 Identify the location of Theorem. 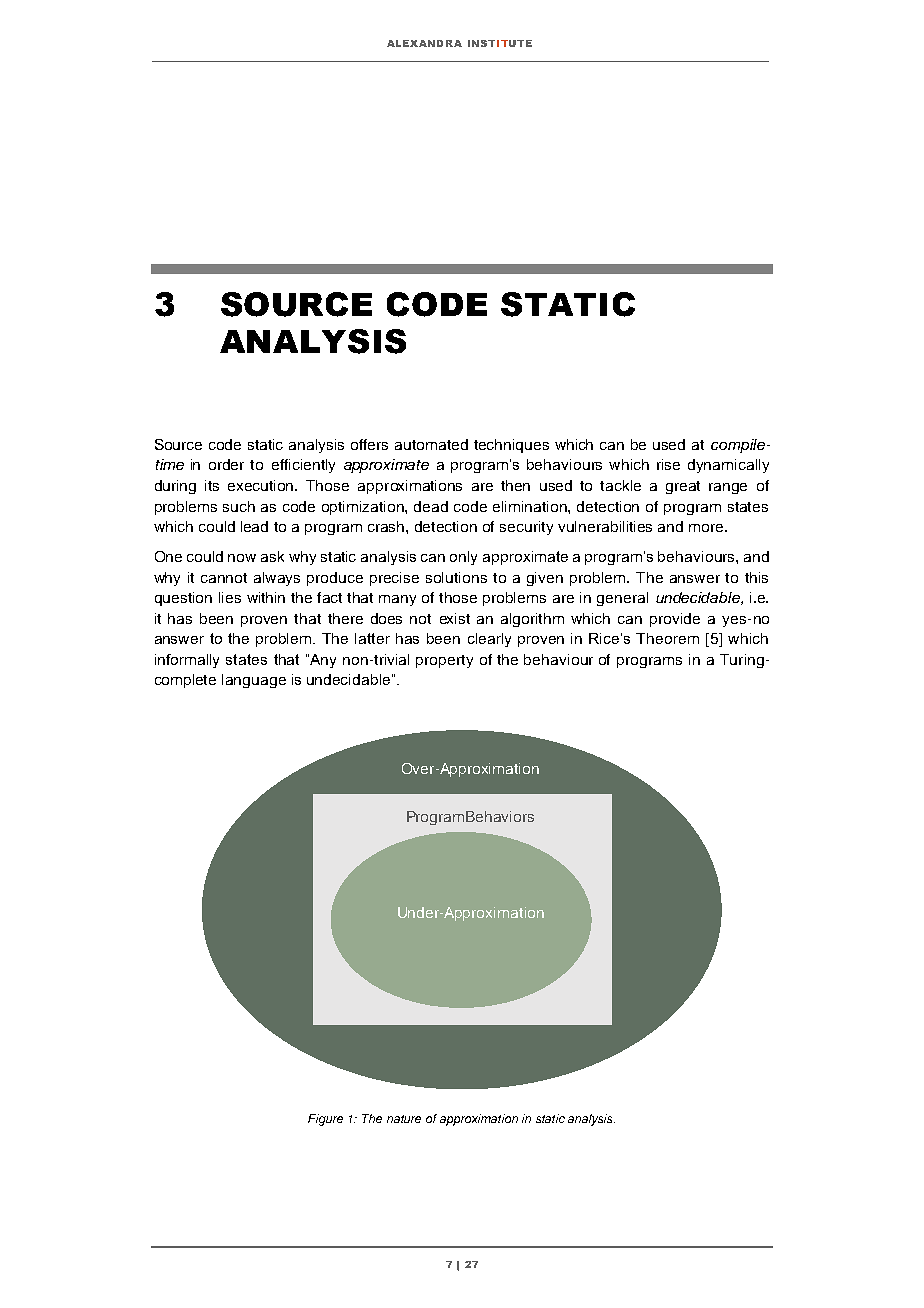
(667, 638).
